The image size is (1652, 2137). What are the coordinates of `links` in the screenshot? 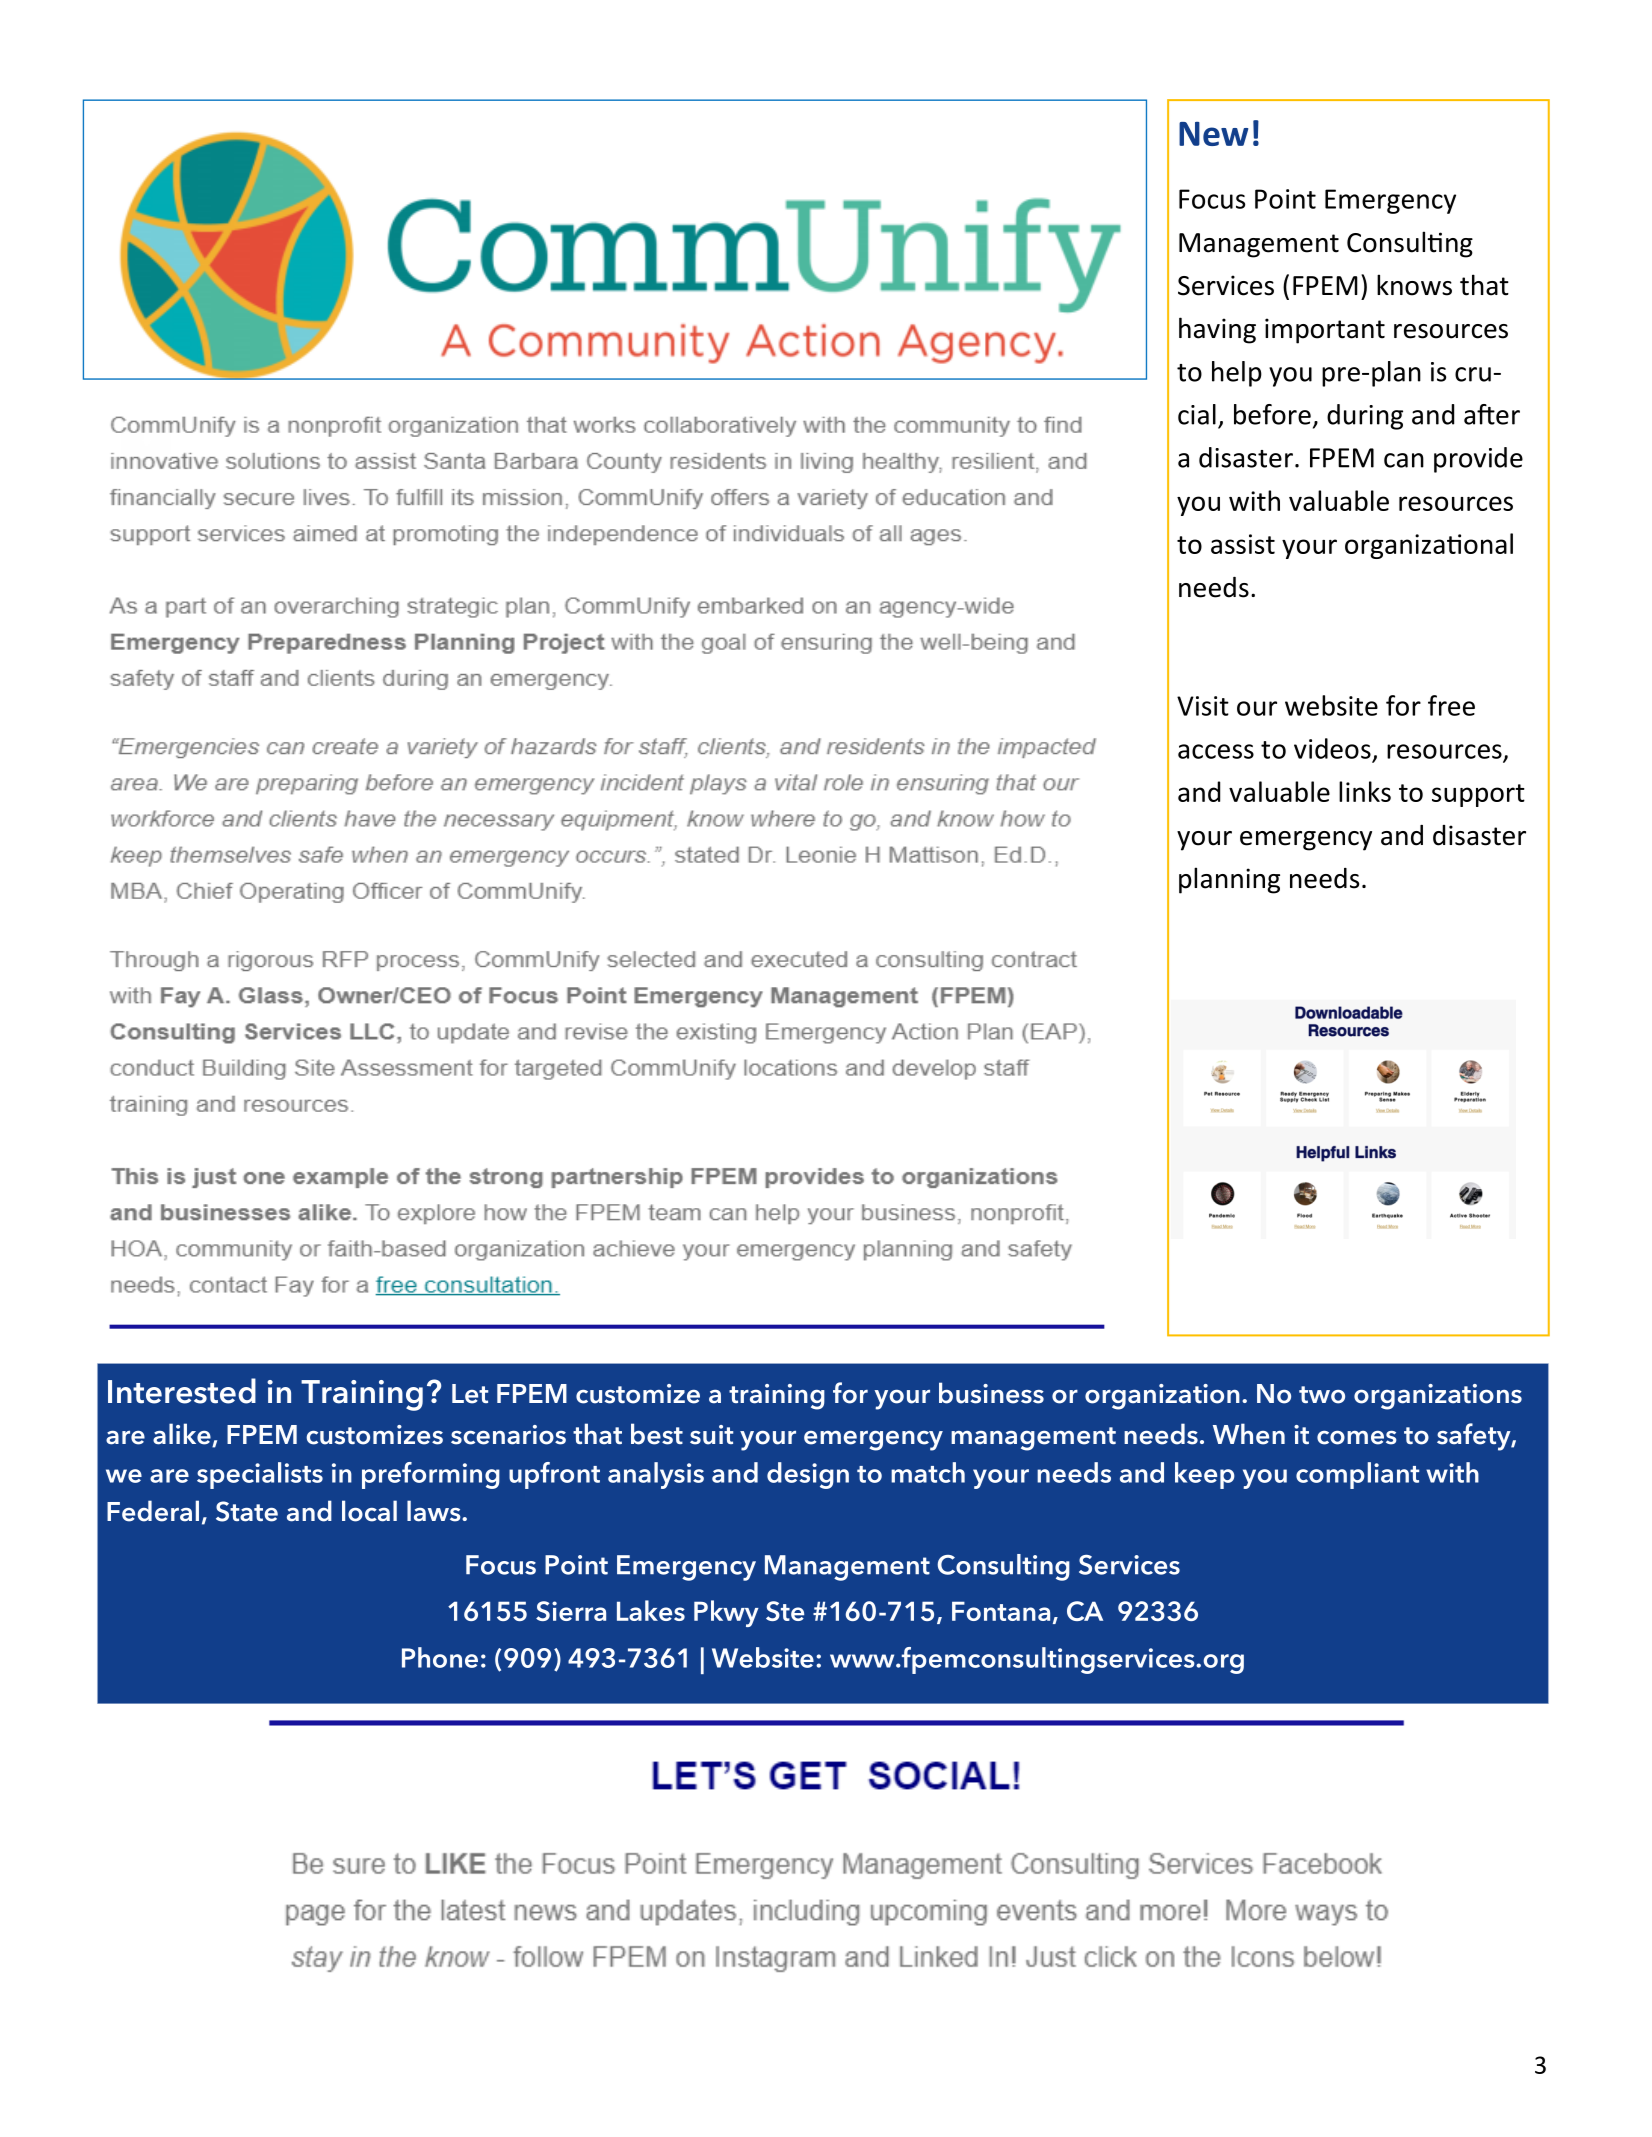 It's located at (1365, 791).
